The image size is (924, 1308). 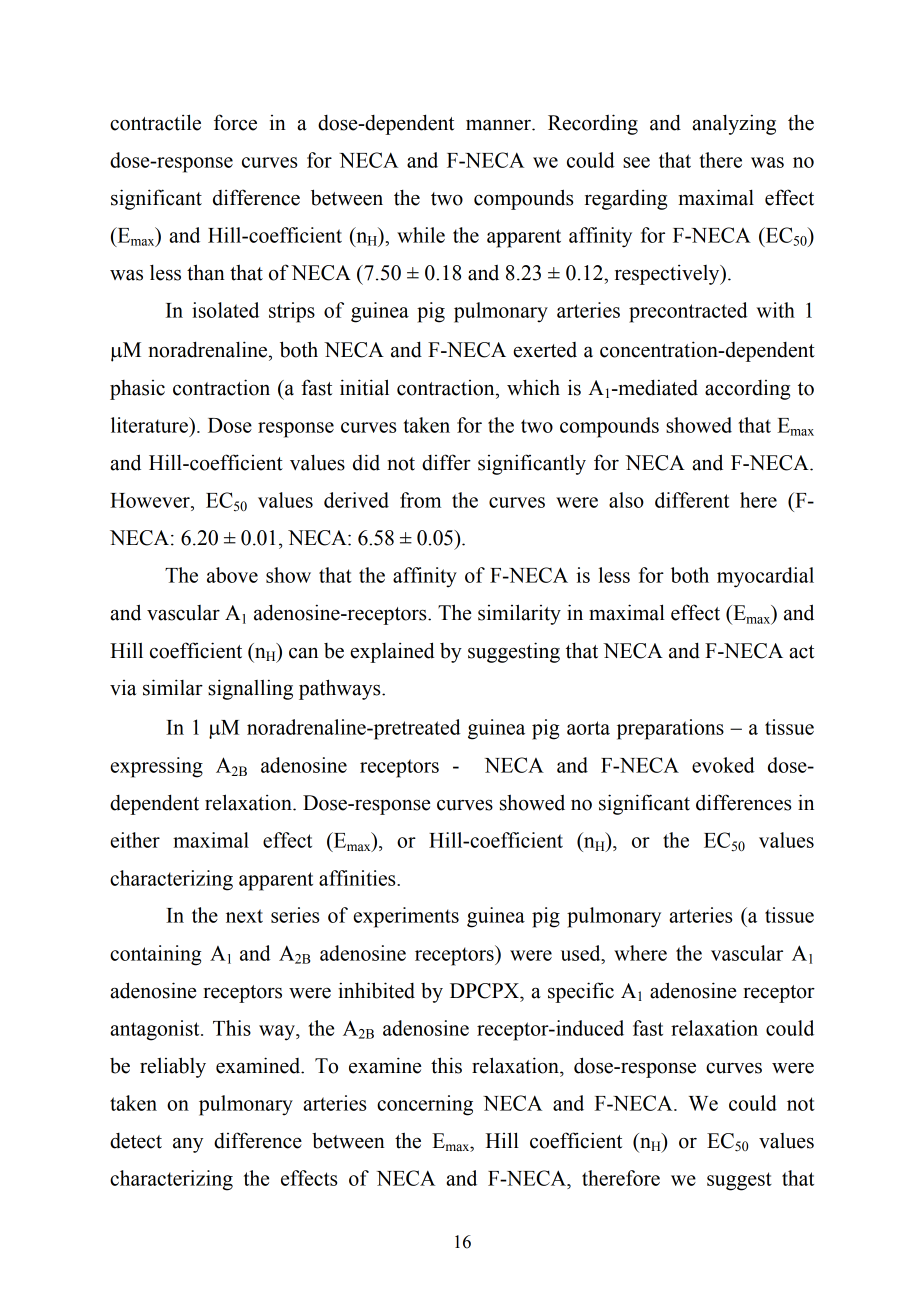 What do you see at coordinates (581, 992) in the screenshot?
I see `specific` at bounding box center [581, 992].
